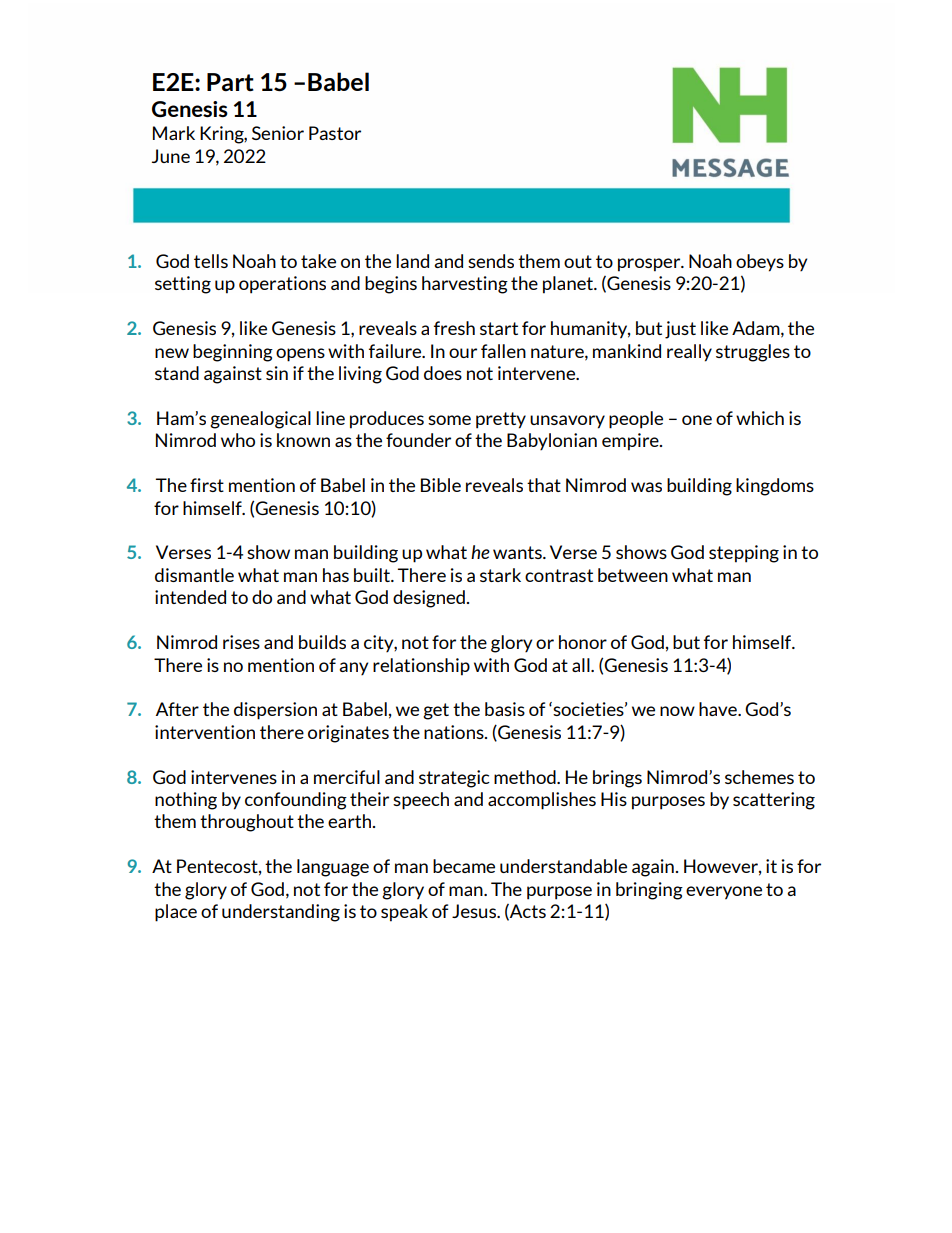 This image has height=1233, width=952. Describe the element at coordinates (760, 263) in the image. I see `obeys` at that location.
